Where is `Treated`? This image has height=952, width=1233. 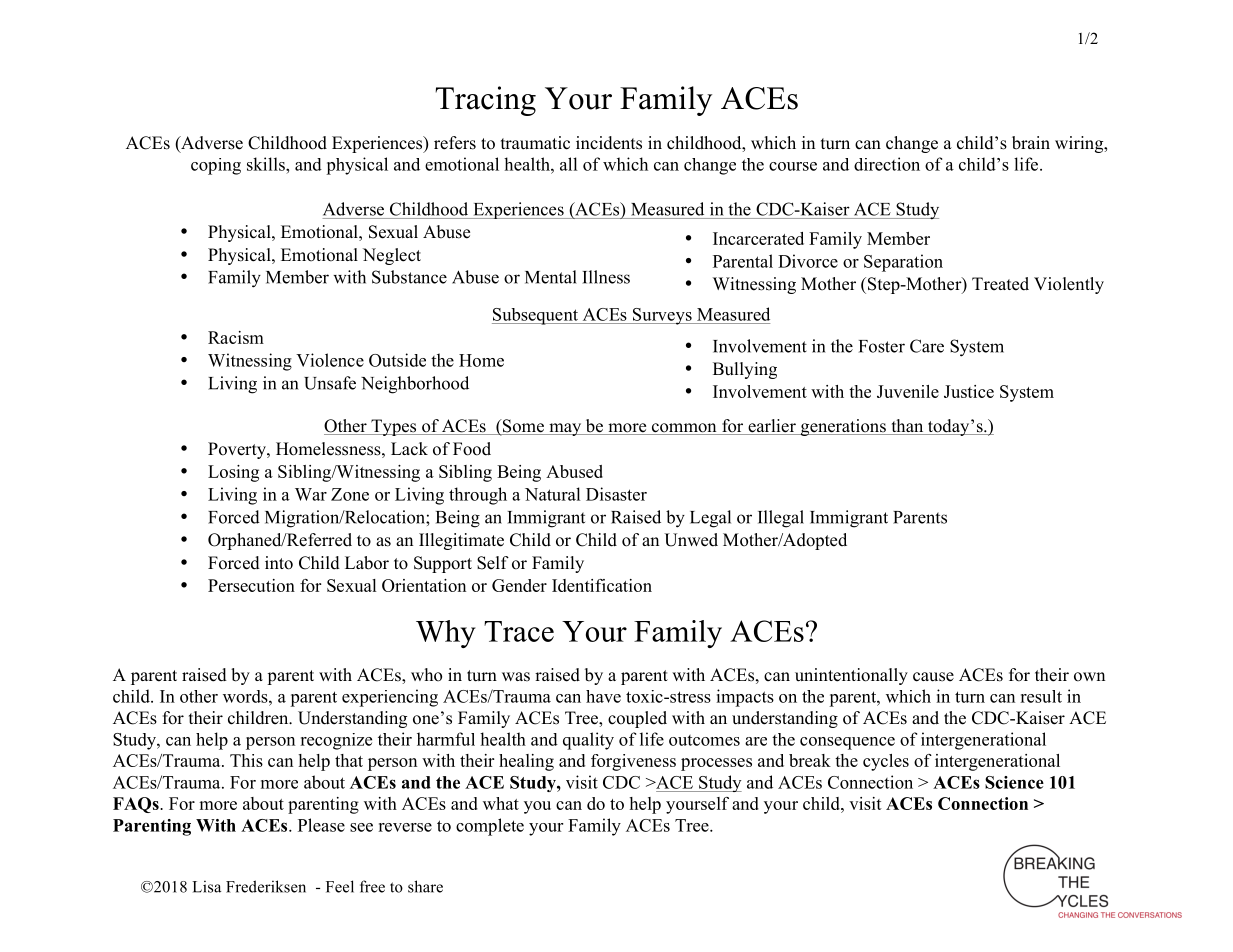 Treated is located at coordinates (1000, 284).
